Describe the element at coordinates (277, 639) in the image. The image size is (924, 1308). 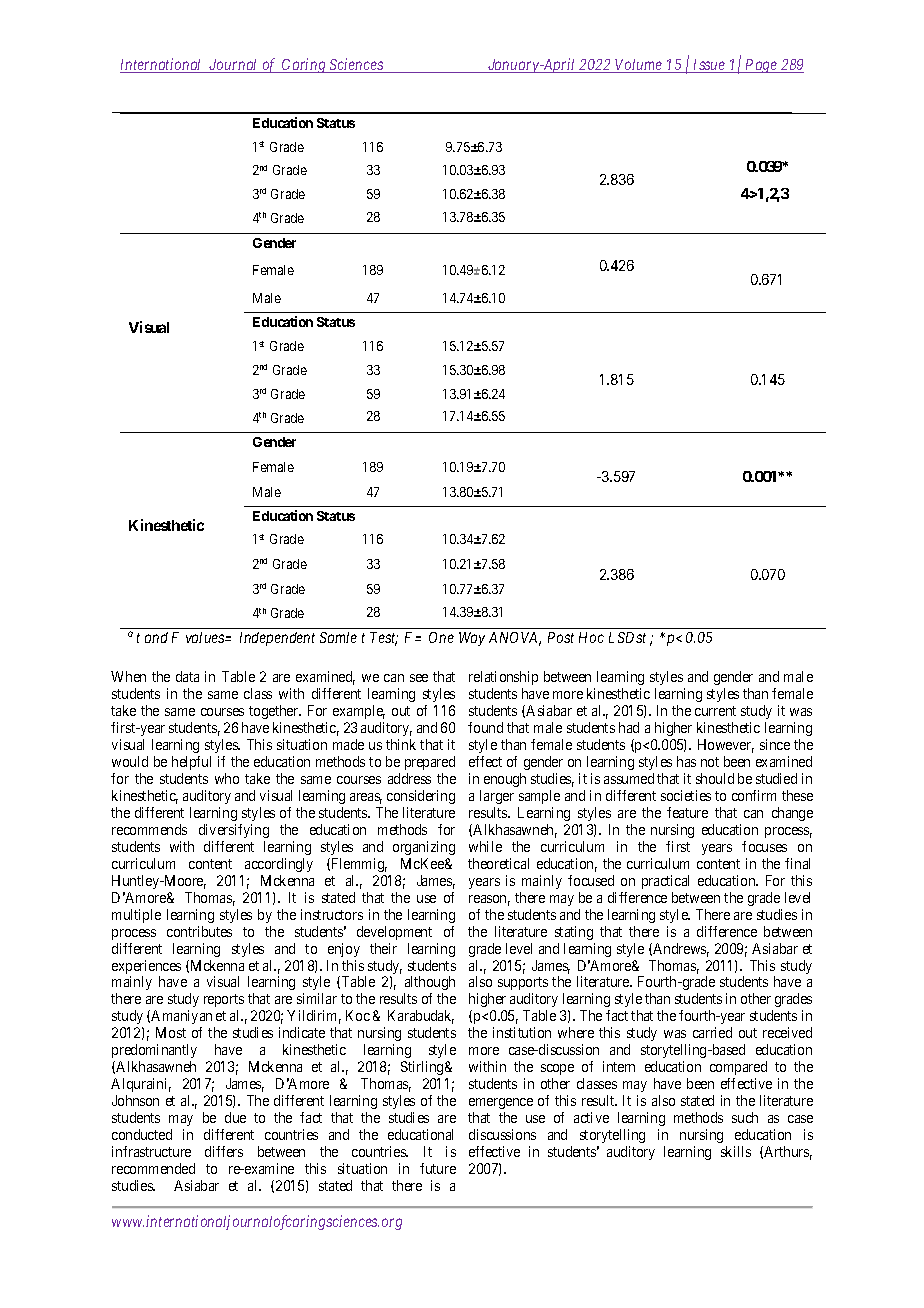
I see `Independent` at that location.
